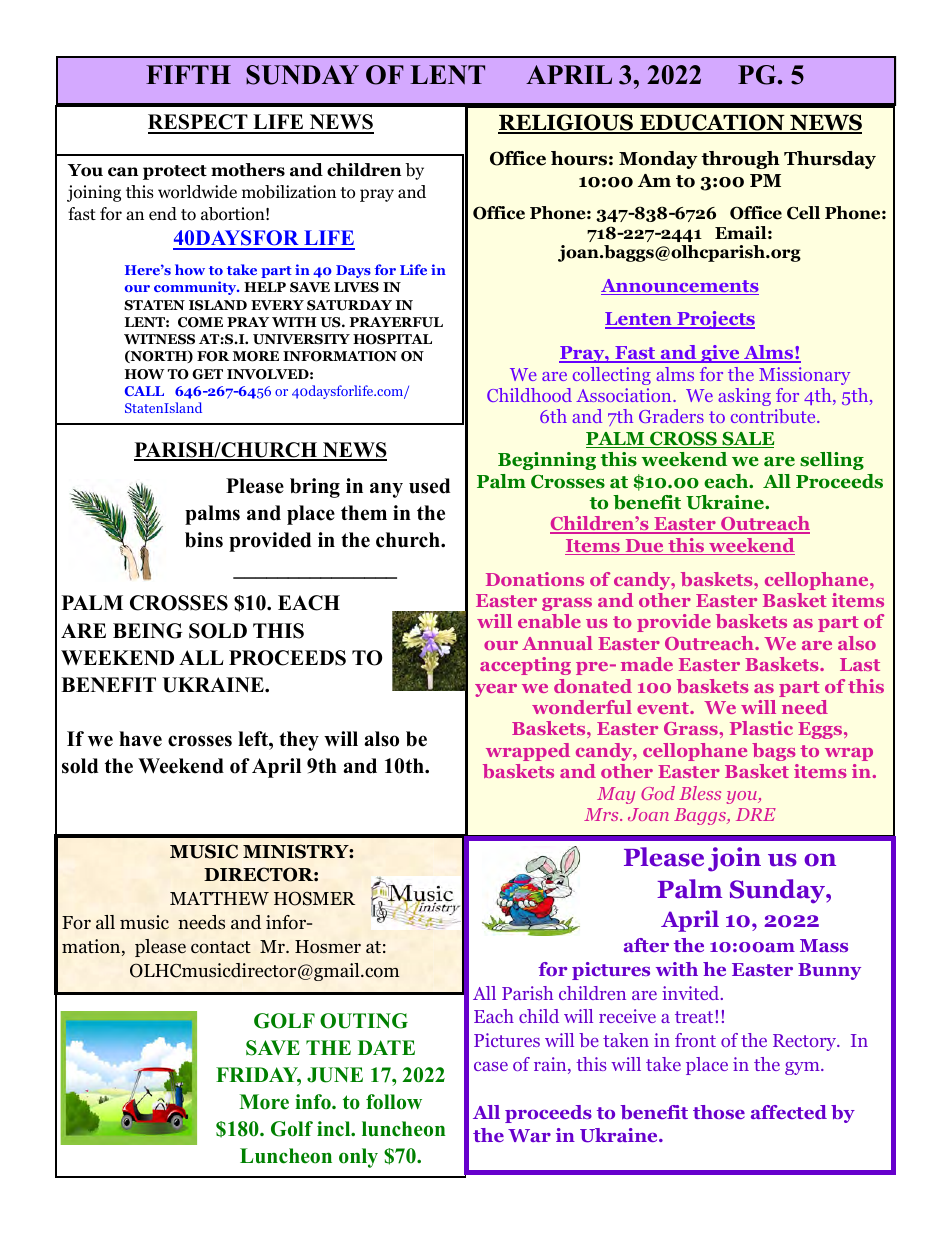 The width and height of the document is (952, 1233). Describe the element at coordinates (646, 945) in the document. I see `after` at that location.
